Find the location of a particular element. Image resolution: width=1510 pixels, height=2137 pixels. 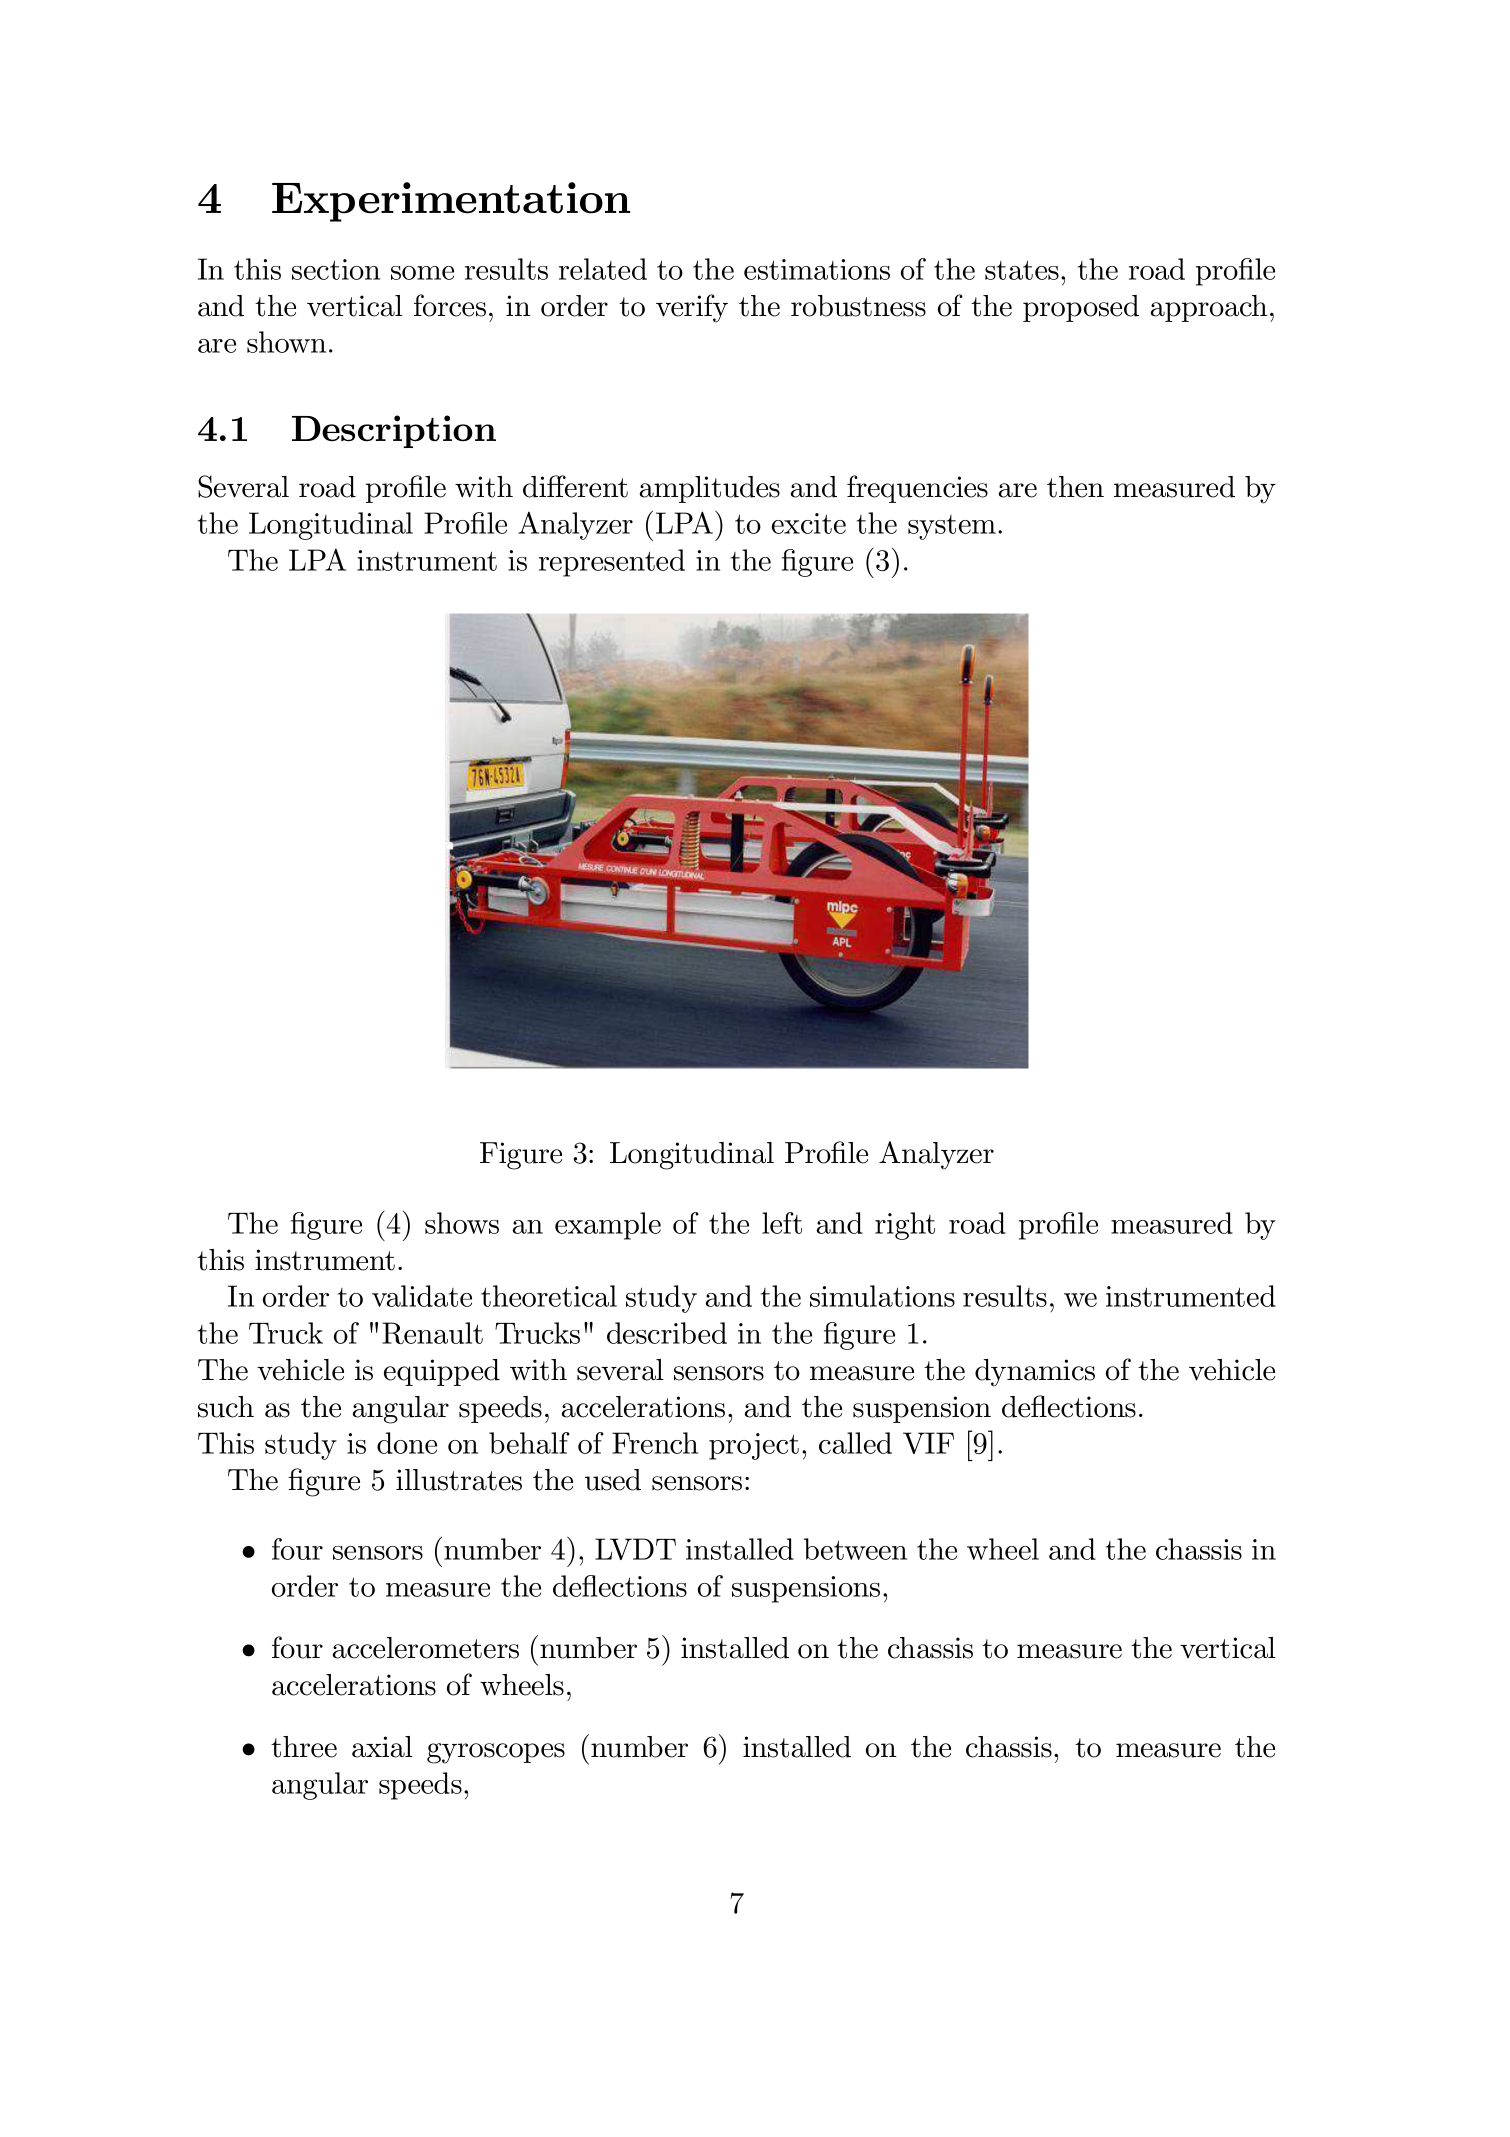

axial is located at coordinates (382, 1747).
